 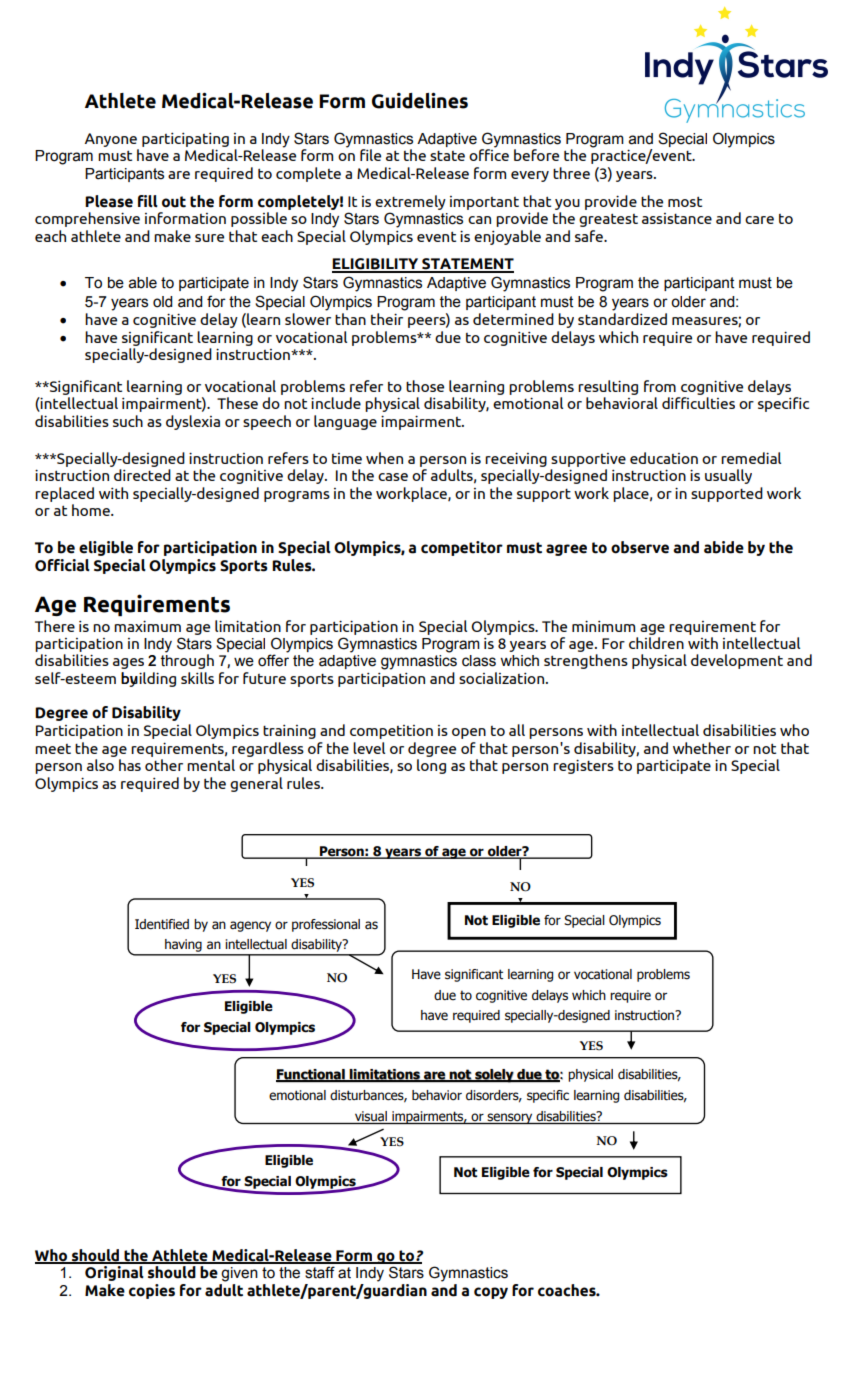 What do you see at coordinates (183, 947) in the screenshot?
I see `having` at bounding box center [183, 947].
